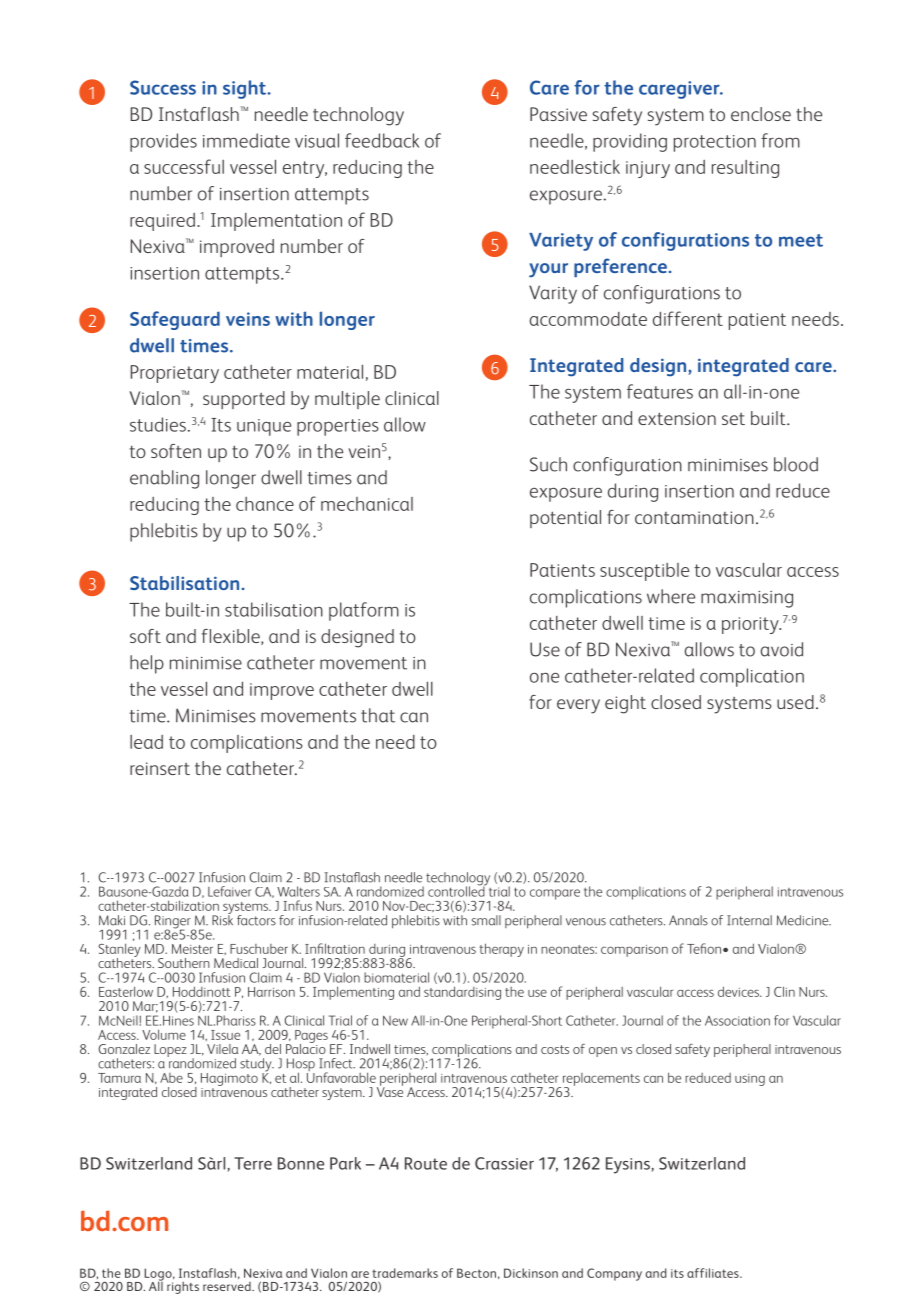 This screenshot has width=924, height=1311. What do you see at coordinates (733, 419) in the screenshot?
I see `set` at bounding box center [733, 419].
